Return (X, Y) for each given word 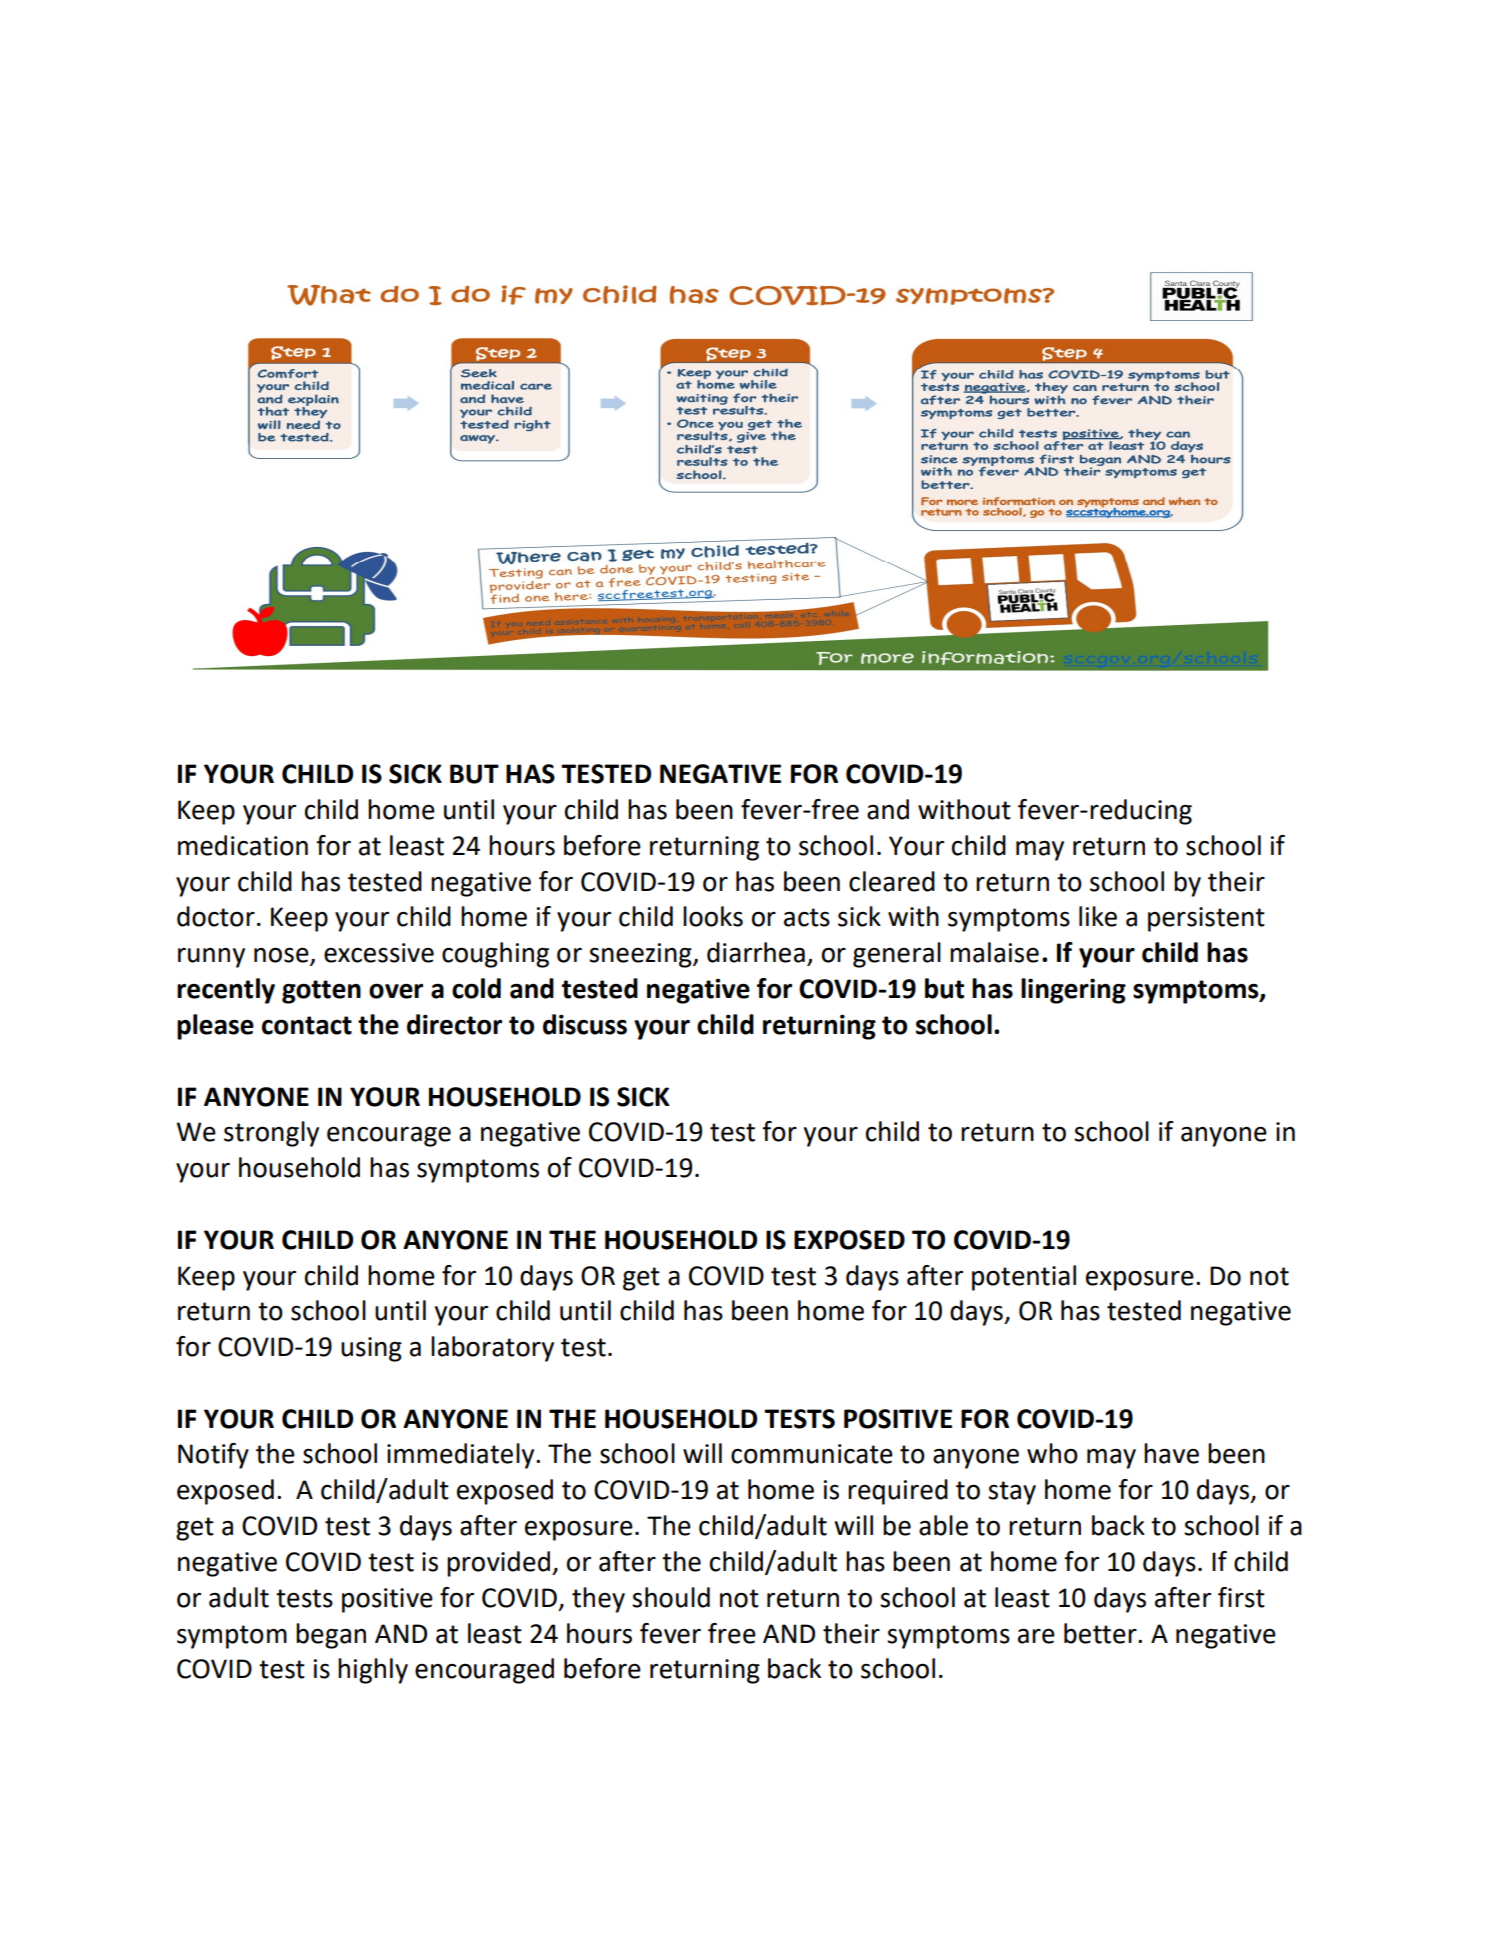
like (1098, 916)
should (671, 1597)
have (1171, 1453)
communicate (812, 1454)
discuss (585, 1024)
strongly (271, 1134)
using (371, 1349)
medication (243, 845)
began (331, 1636)
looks (713, 916)
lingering (1073, 991)
